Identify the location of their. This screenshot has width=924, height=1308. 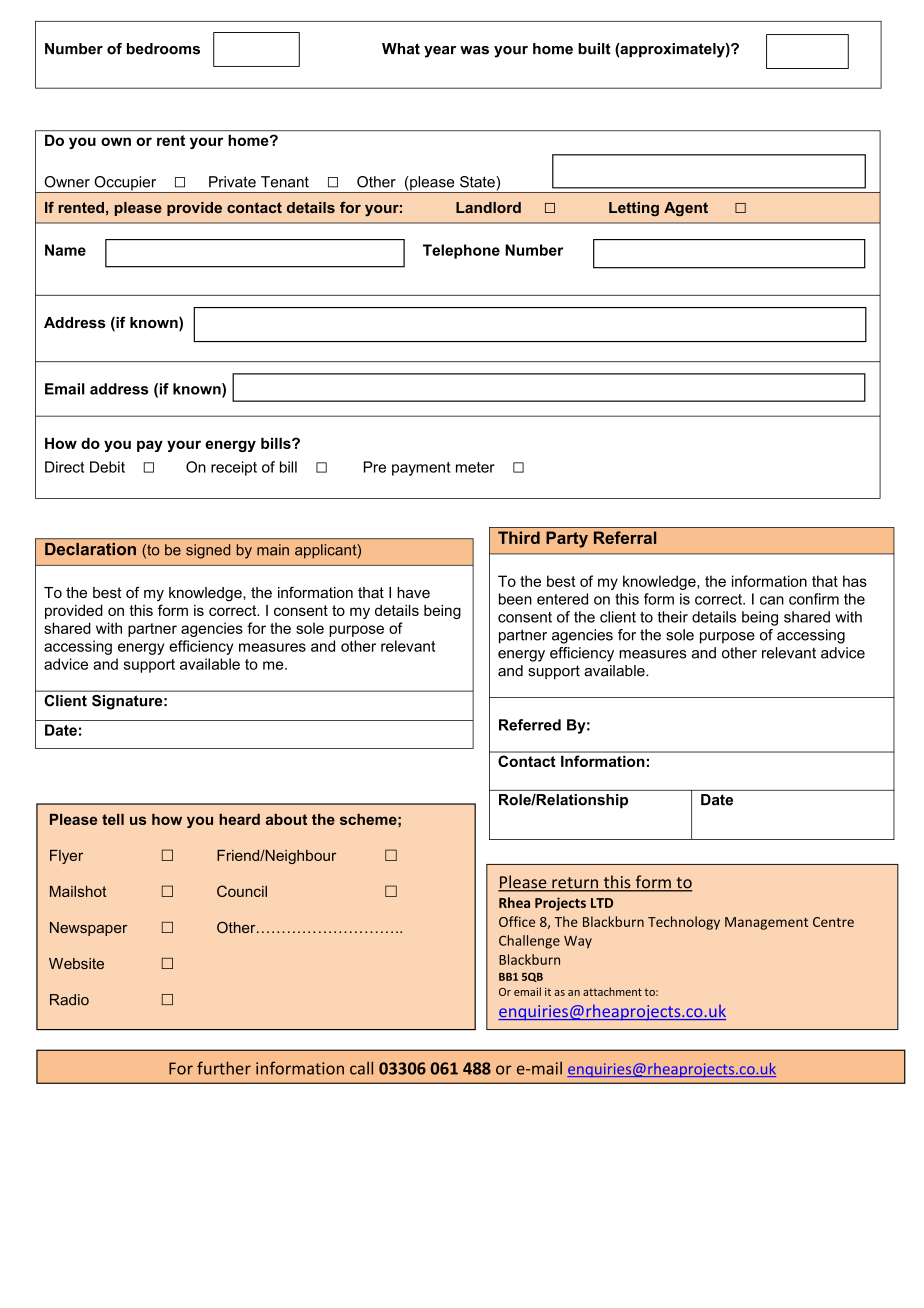
(673, 617).
